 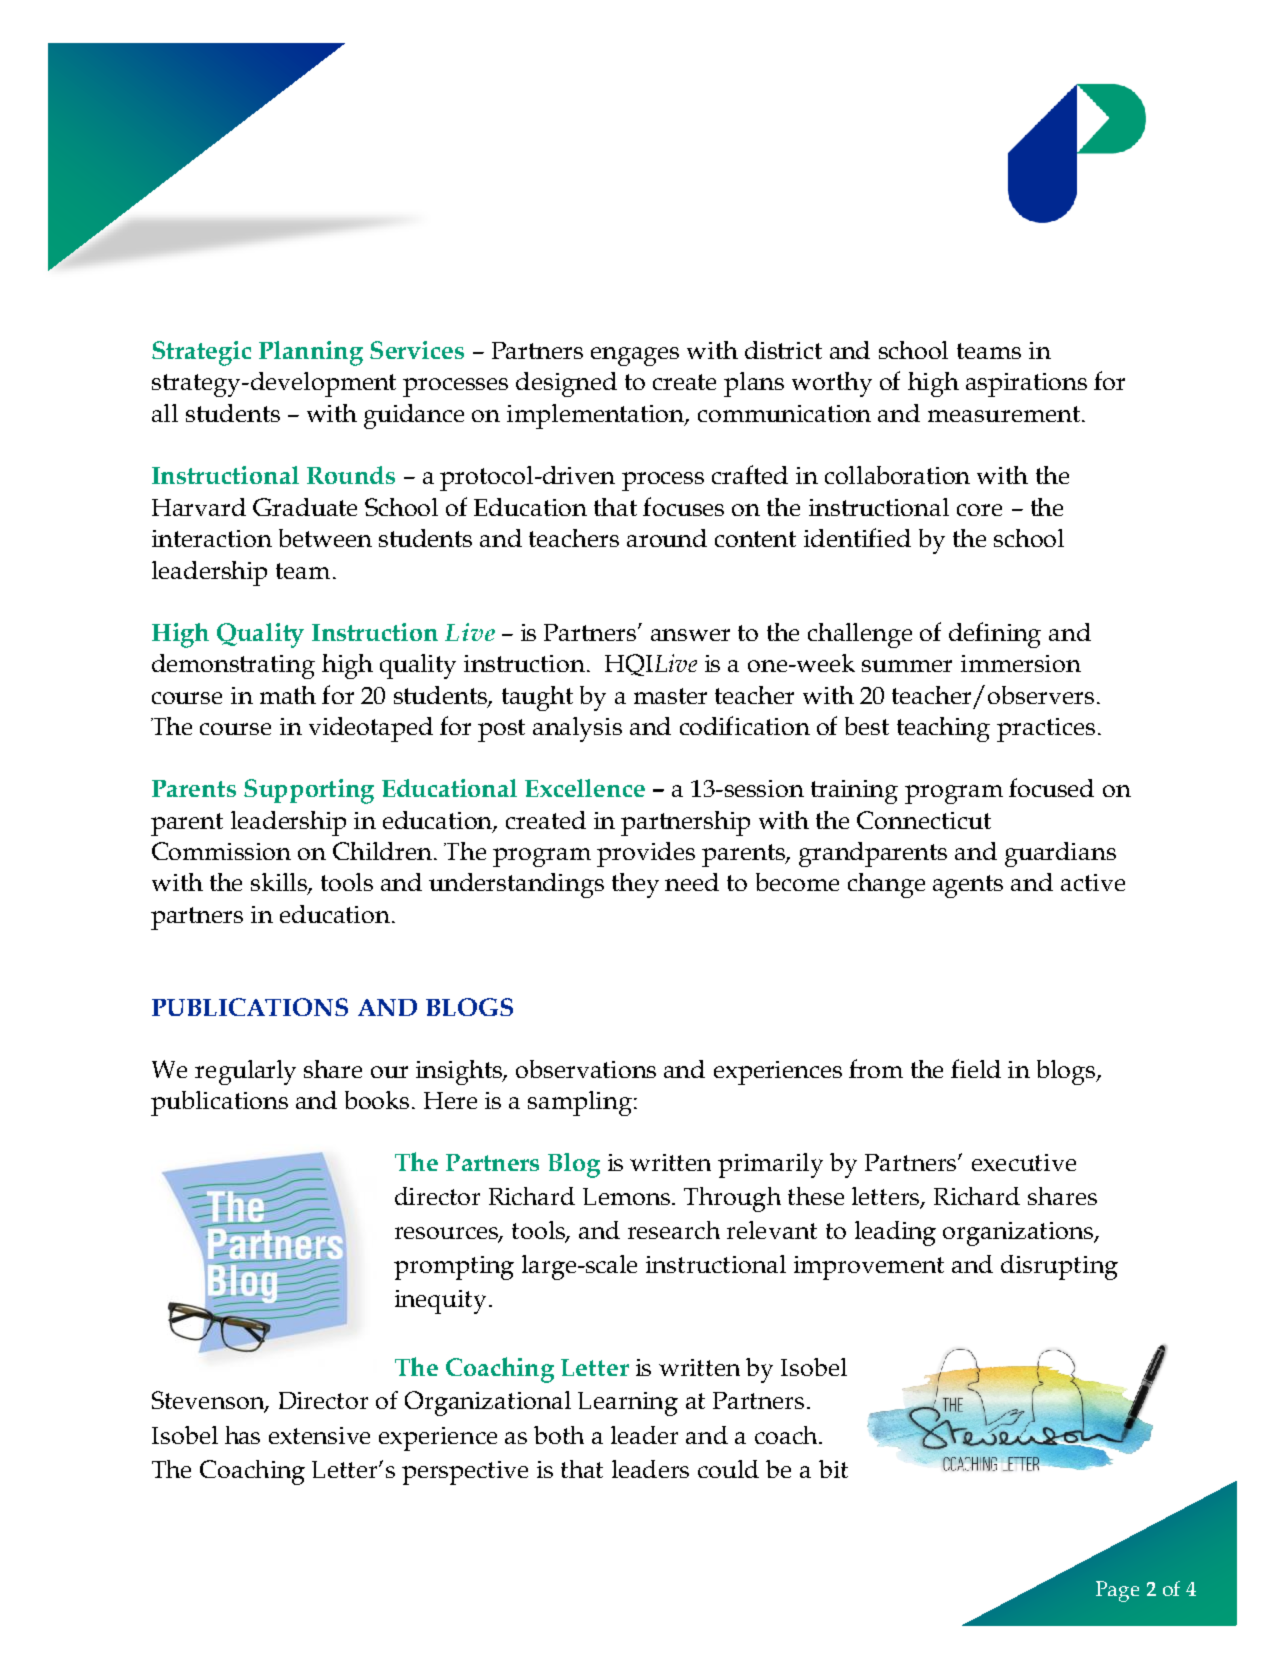 What do you see at coordinates (674, 1230) in the screenshot?
I see `research` at bounding box center [674, 1230].
